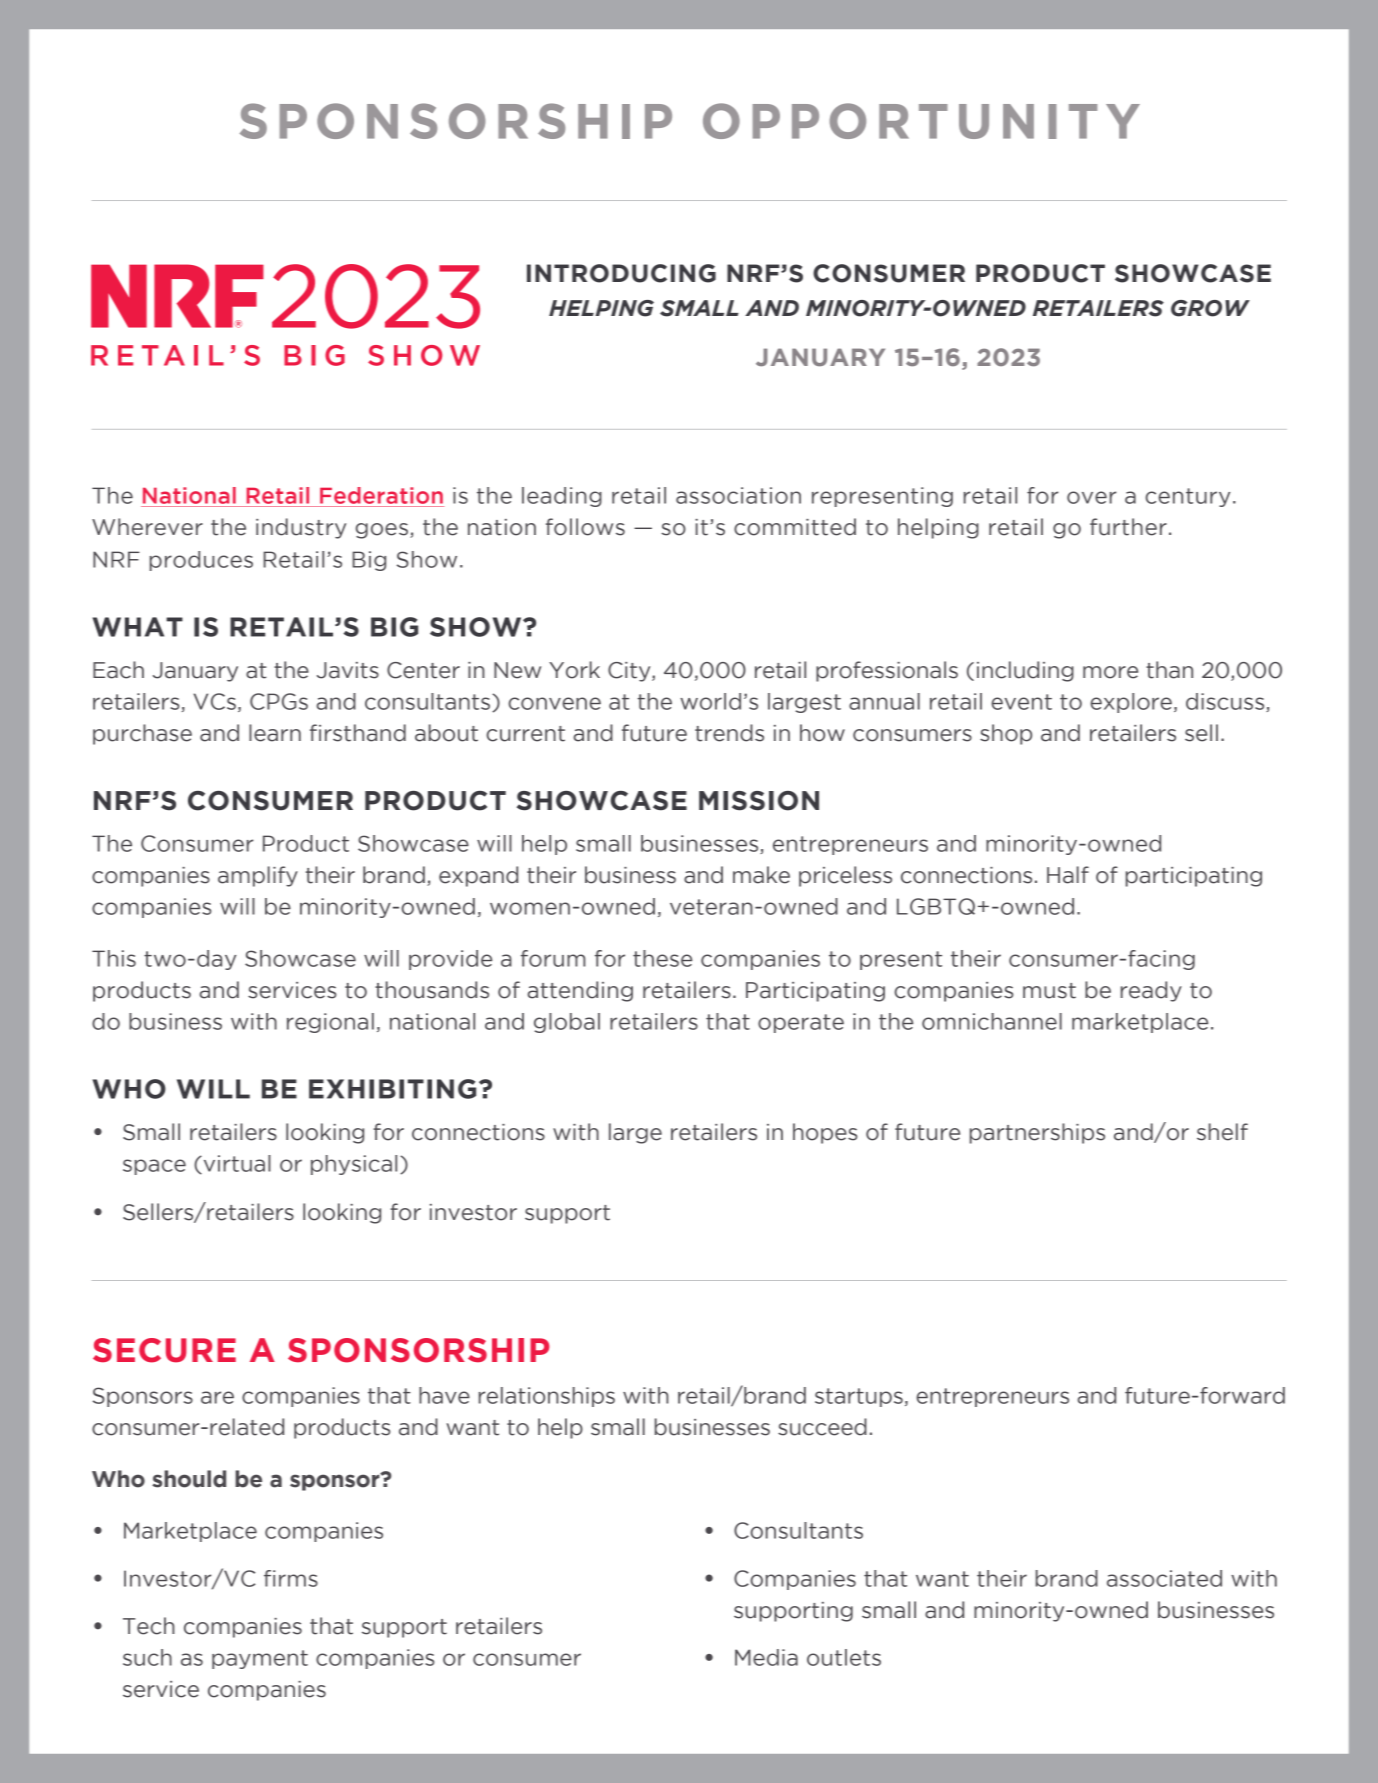 The width and height of the screenshot is (1378, 1783). I want to click on over, so click(1092, 497).
